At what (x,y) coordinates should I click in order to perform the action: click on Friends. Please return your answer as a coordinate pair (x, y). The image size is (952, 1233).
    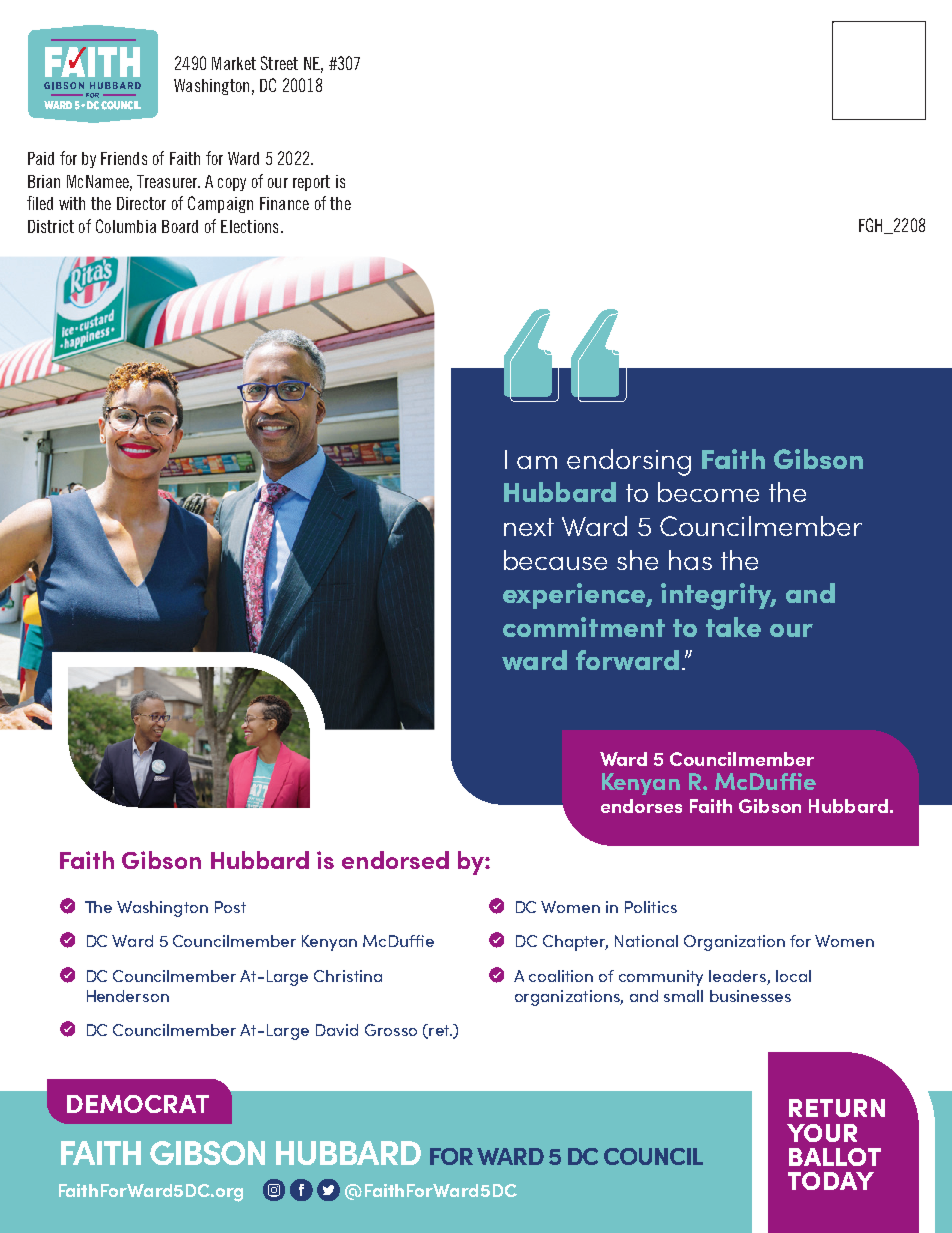
    Looking at the image, I should click on (124, 158).
